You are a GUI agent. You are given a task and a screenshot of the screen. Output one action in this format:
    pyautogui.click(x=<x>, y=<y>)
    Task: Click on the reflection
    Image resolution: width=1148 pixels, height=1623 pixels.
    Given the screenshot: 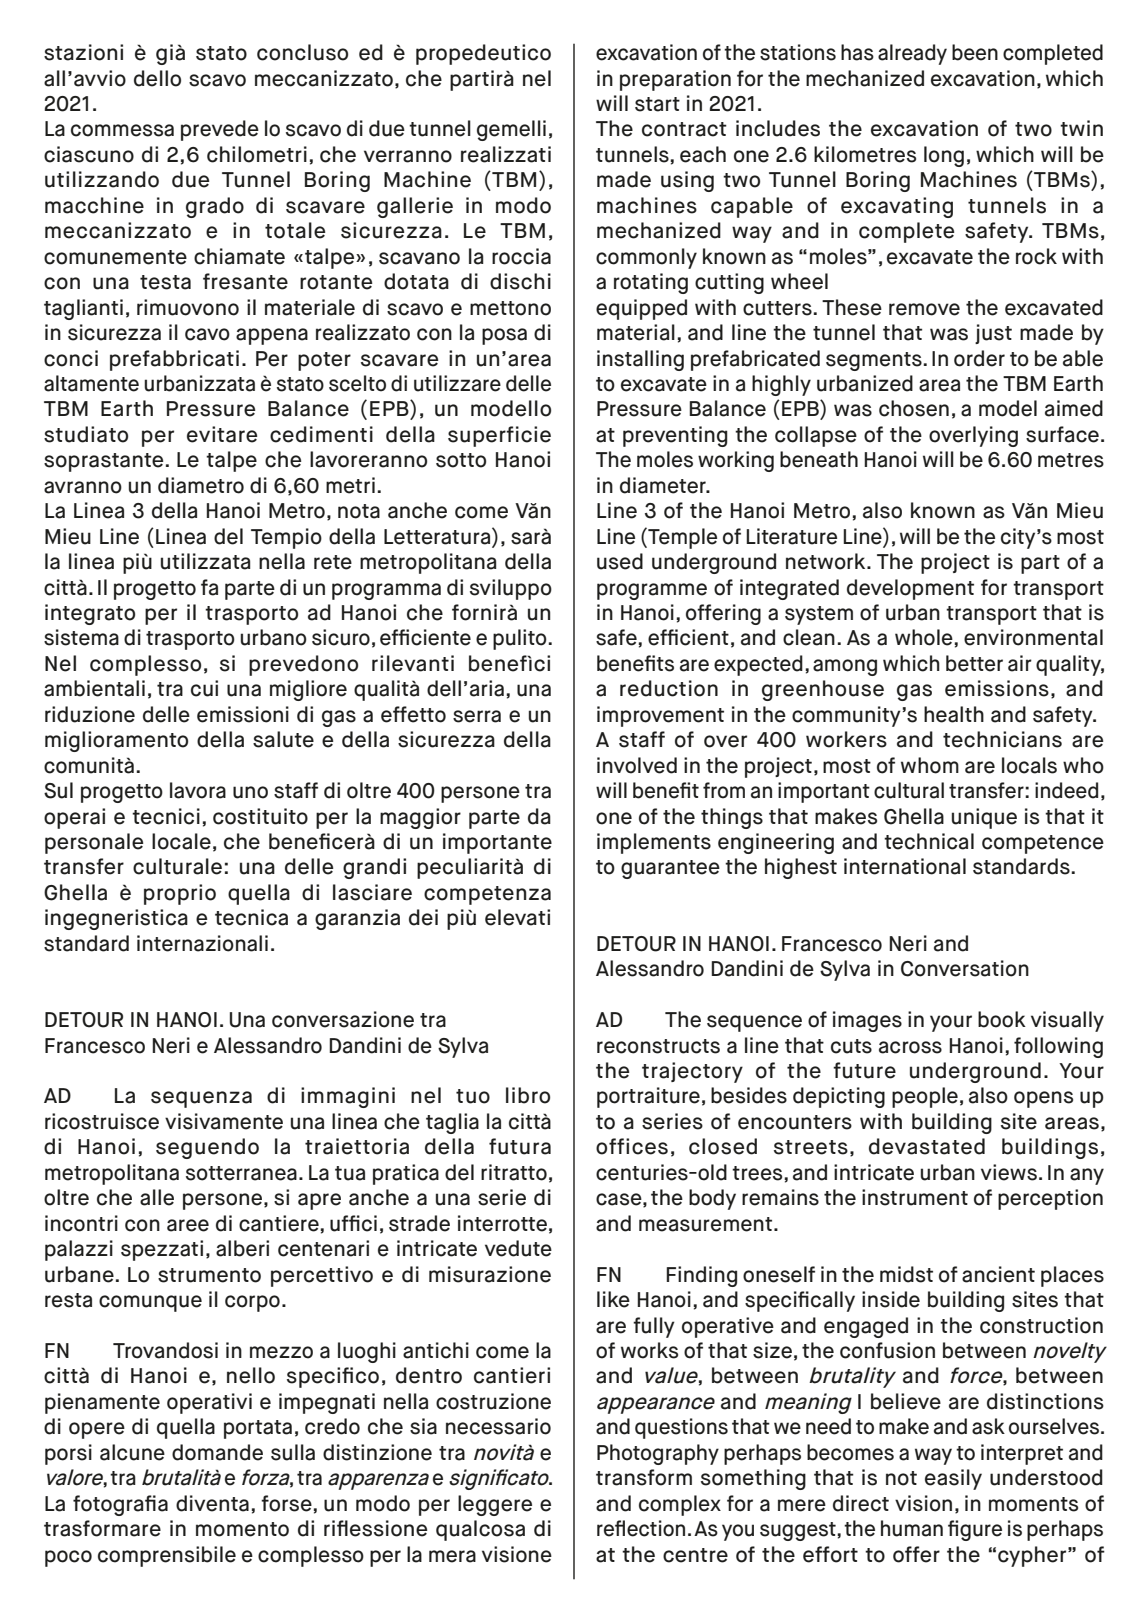 What is the action you would take?
    pyautogui.click(x=641, y=1528)
